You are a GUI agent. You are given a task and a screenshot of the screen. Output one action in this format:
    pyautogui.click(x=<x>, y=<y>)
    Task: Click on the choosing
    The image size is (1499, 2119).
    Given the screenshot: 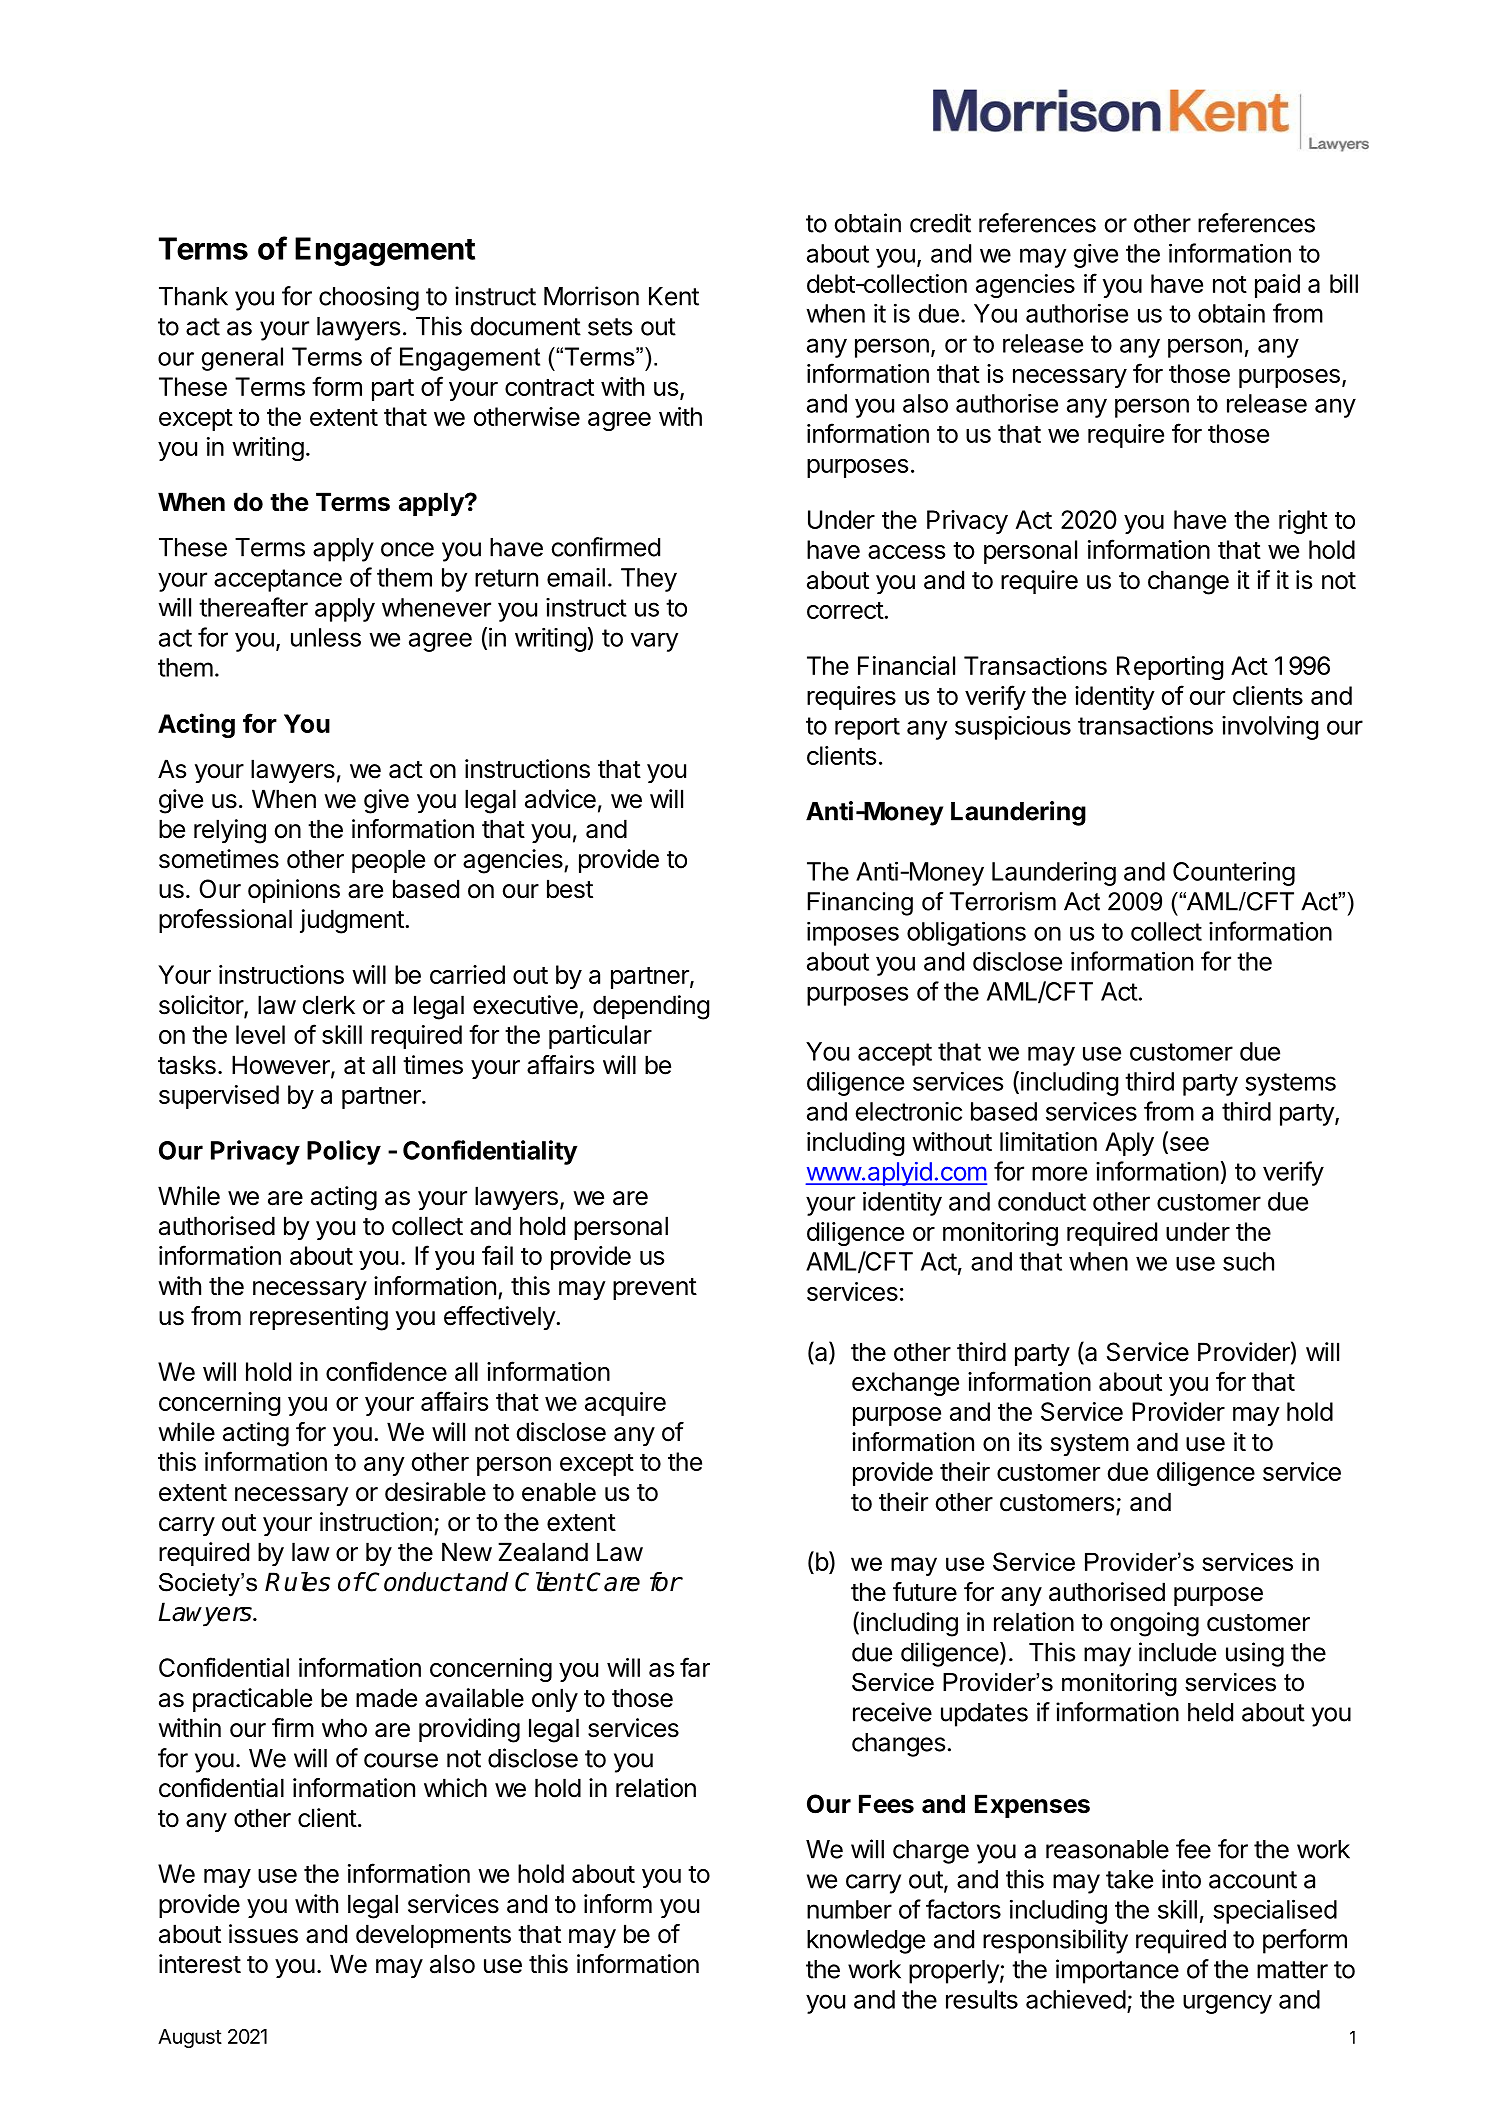 What is the action you would take?
    pyautogui.click(x=369, y=298)
